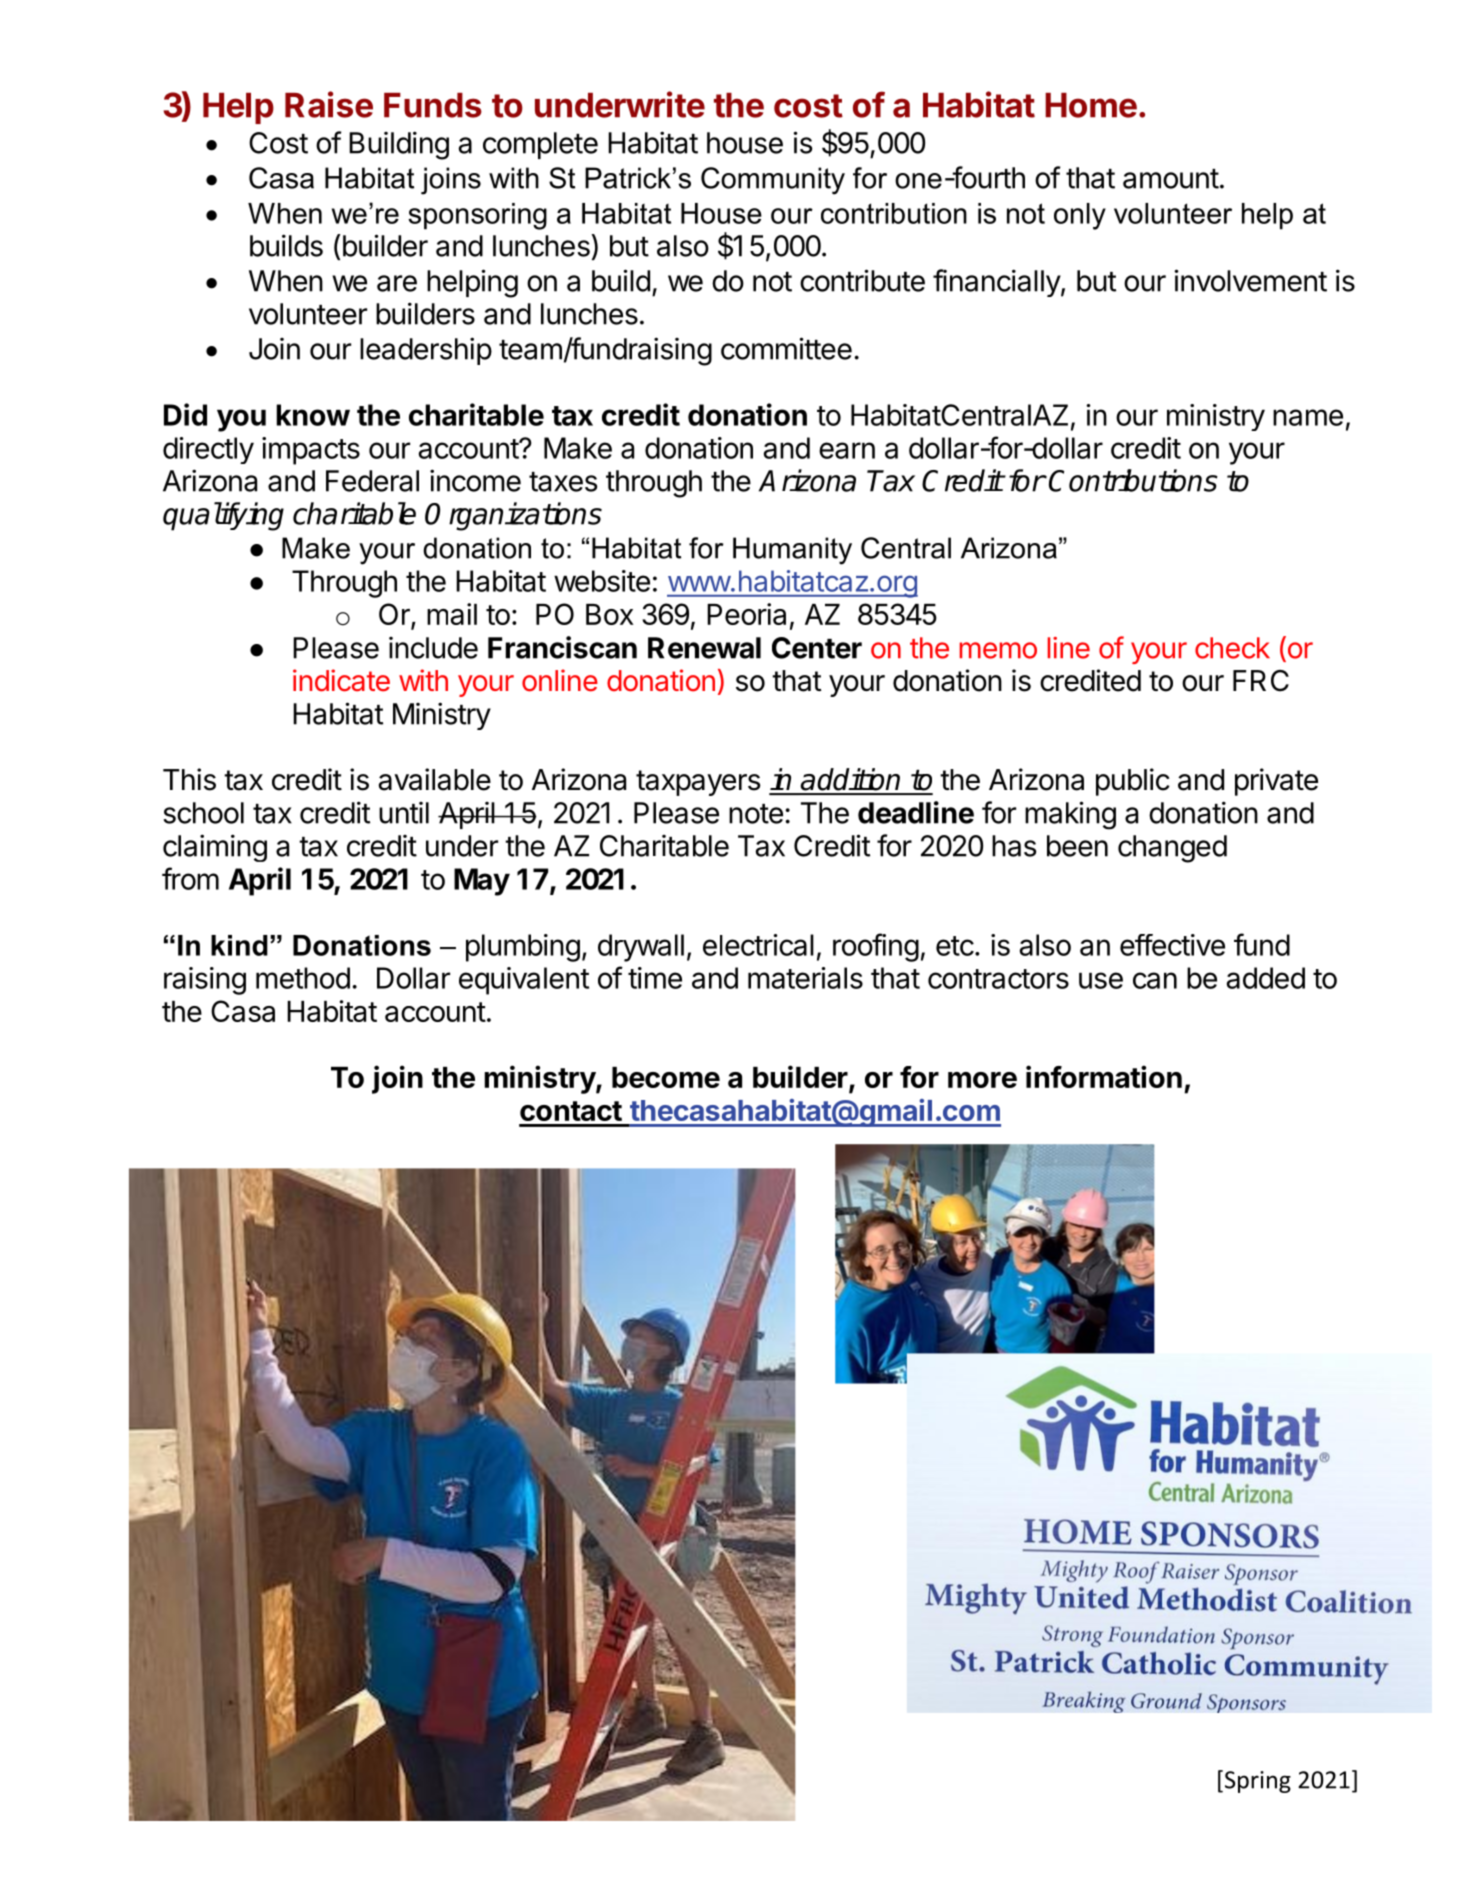 Image resolution: width=1466 pixels, height=1897 pixels. What do you see at coordinates (1171, 179) in the page?
I see `amount` at bounding box center [1171, 179].
